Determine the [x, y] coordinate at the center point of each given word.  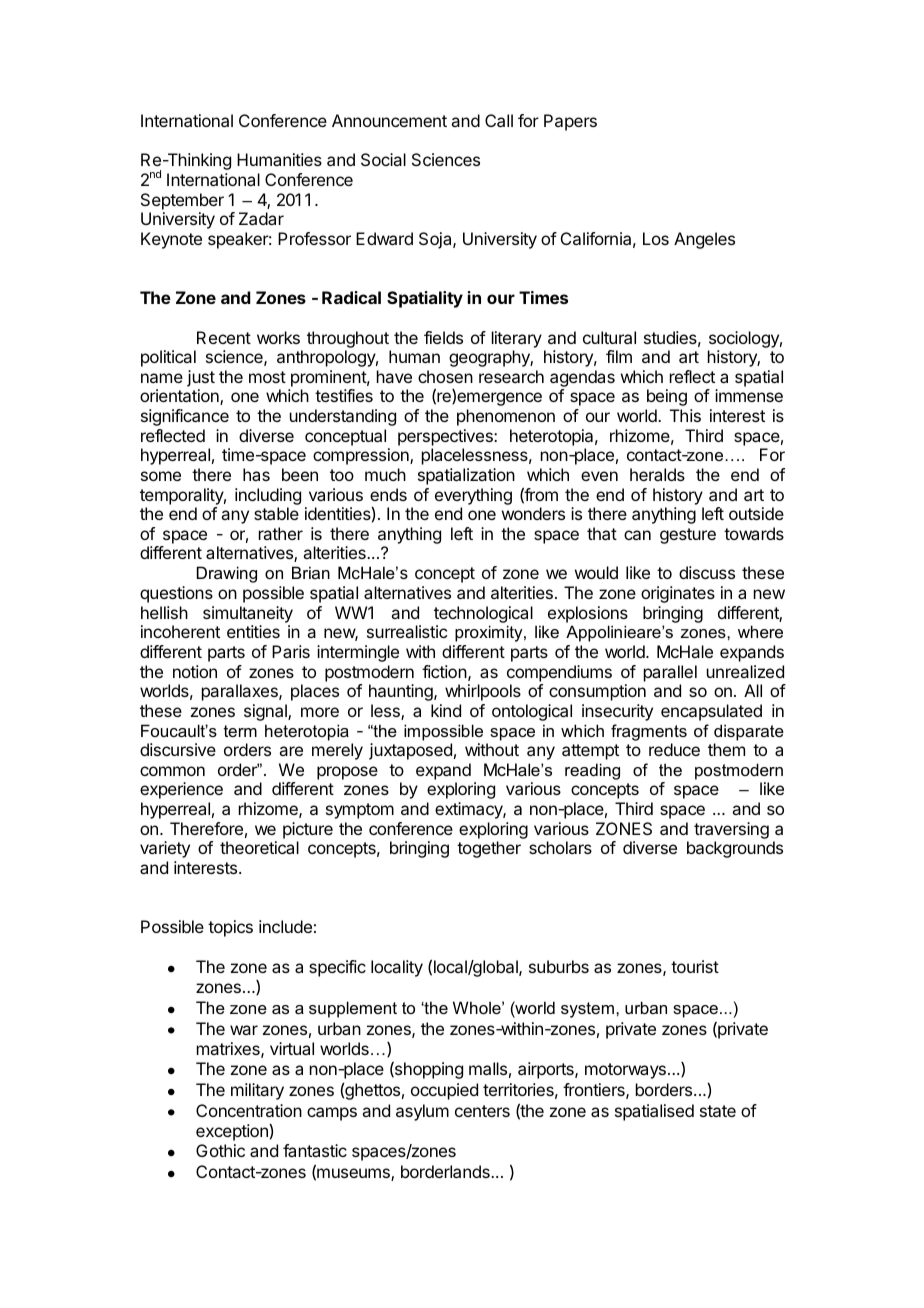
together [489, 849]
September [182, 201]
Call [499, 120]
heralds [657, 474]
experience [181, 790]
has [256, 474]
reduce [674, 749]
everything [473, 496]
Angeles [704, 240]
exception [233, 1132]
